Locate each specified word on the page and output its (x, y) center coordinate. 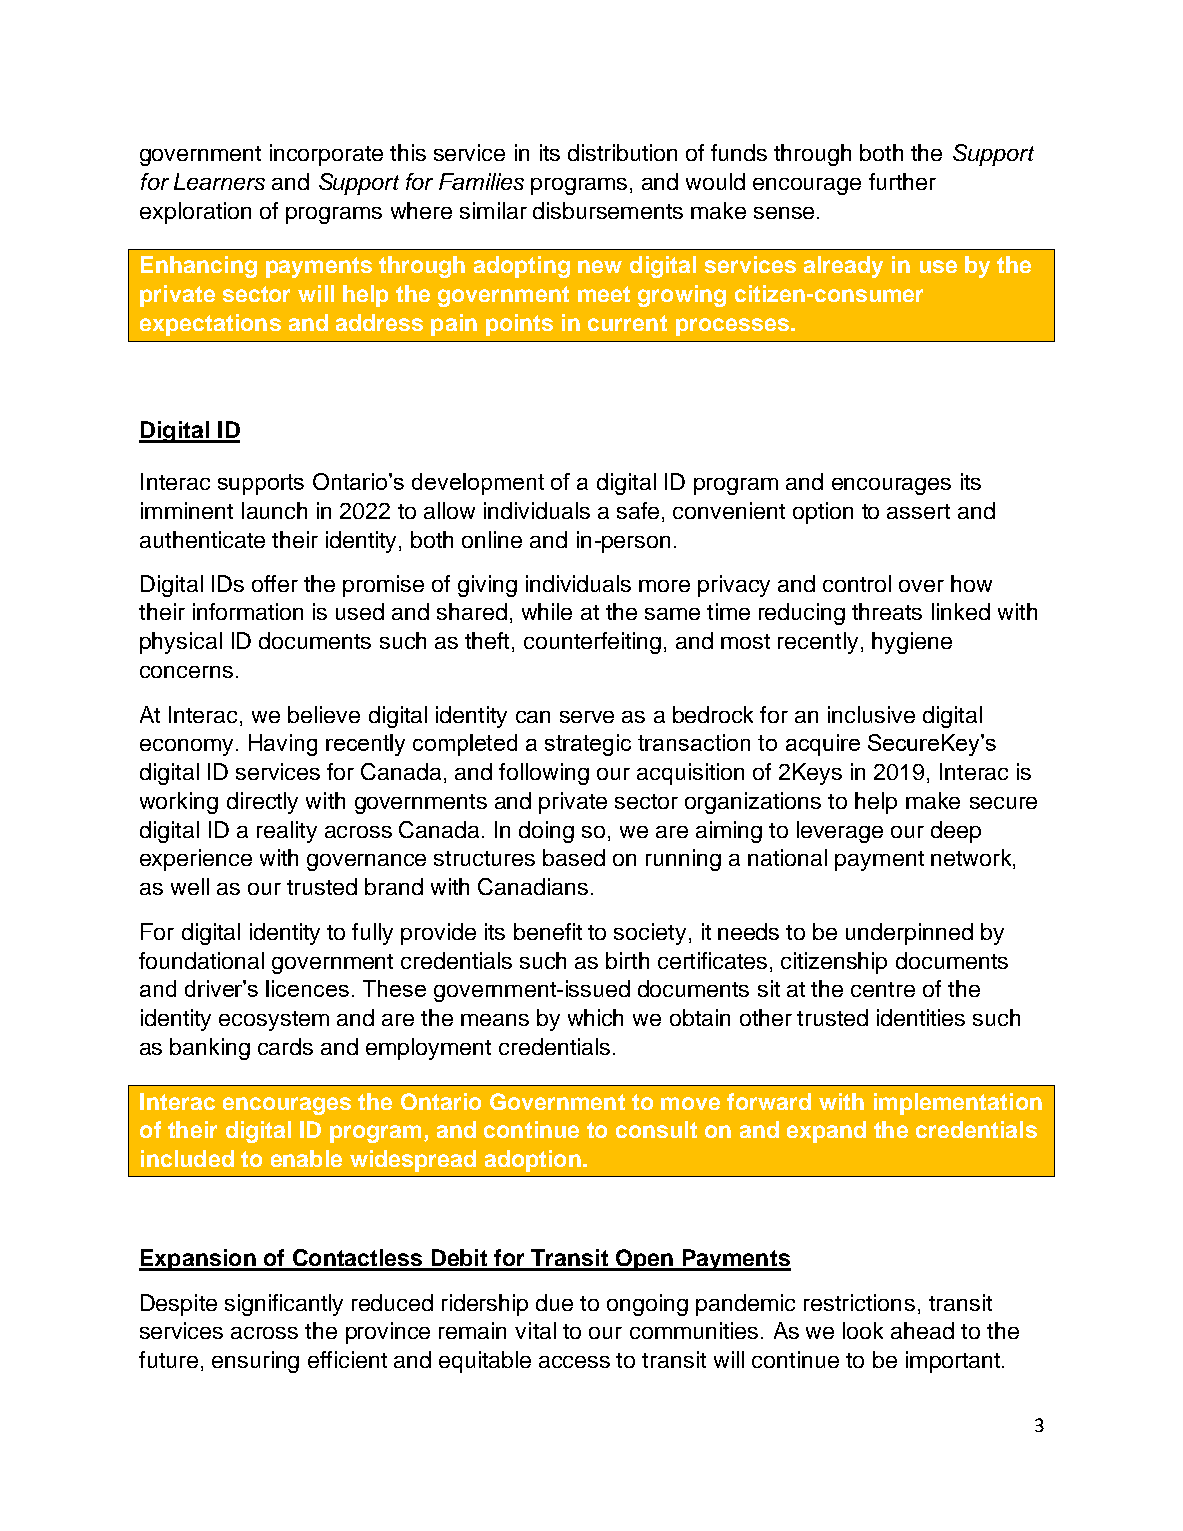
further (902, 181)
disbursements (608, 210)
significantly (284, 1305)
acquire (823, 745)
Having (283, 745)
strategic (588, 745)
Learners (219, 181)
